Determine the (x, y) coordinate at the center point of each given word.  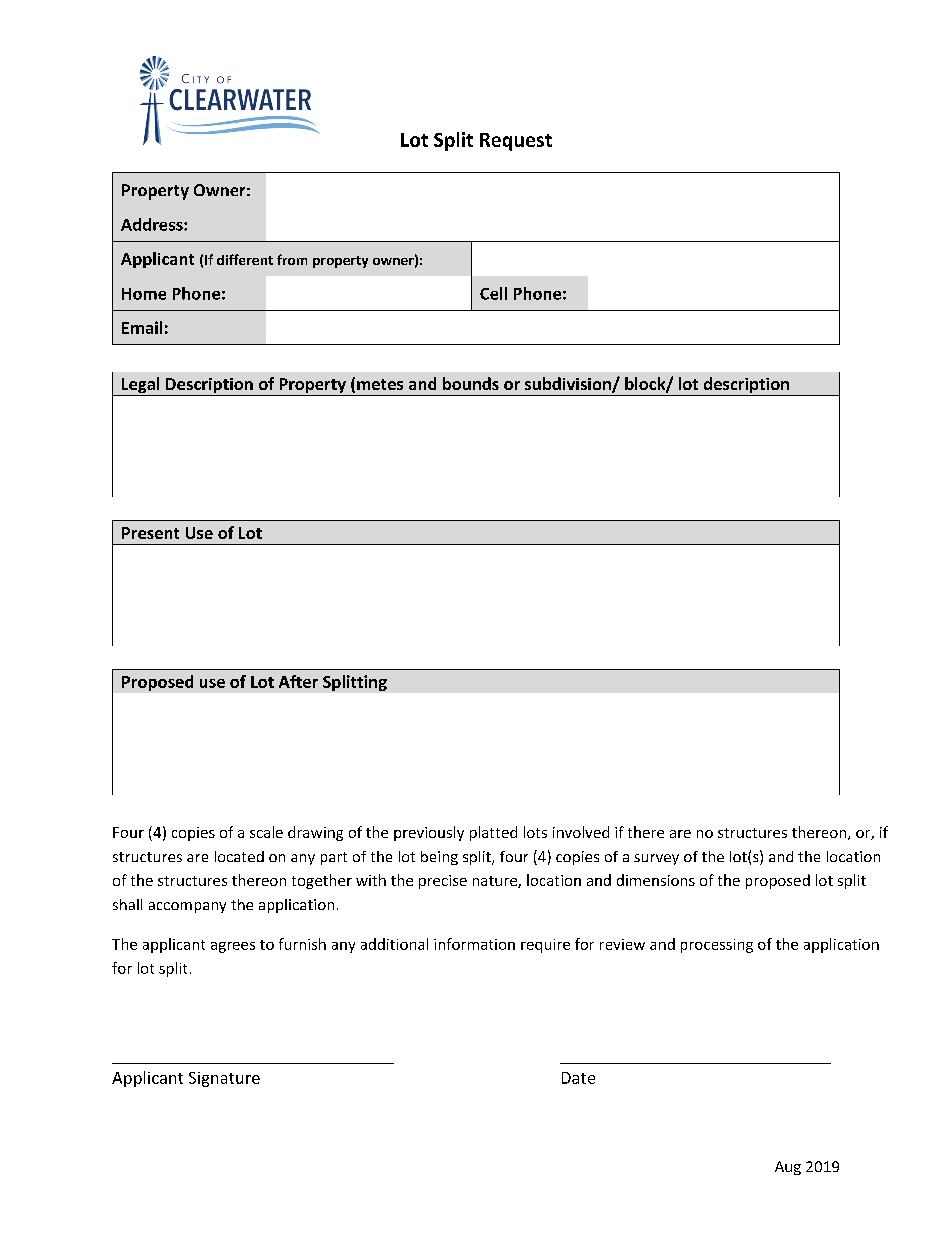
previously (429, 833)
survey (656, 859)
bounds (471, 383)
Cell (493, 293)
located (239, 856)
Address (153, 224)
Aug (788, 1168)
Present (150, 533)
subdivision (569, 385)
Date (578, 1078)
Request (516, 142)
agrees (233, 947)
